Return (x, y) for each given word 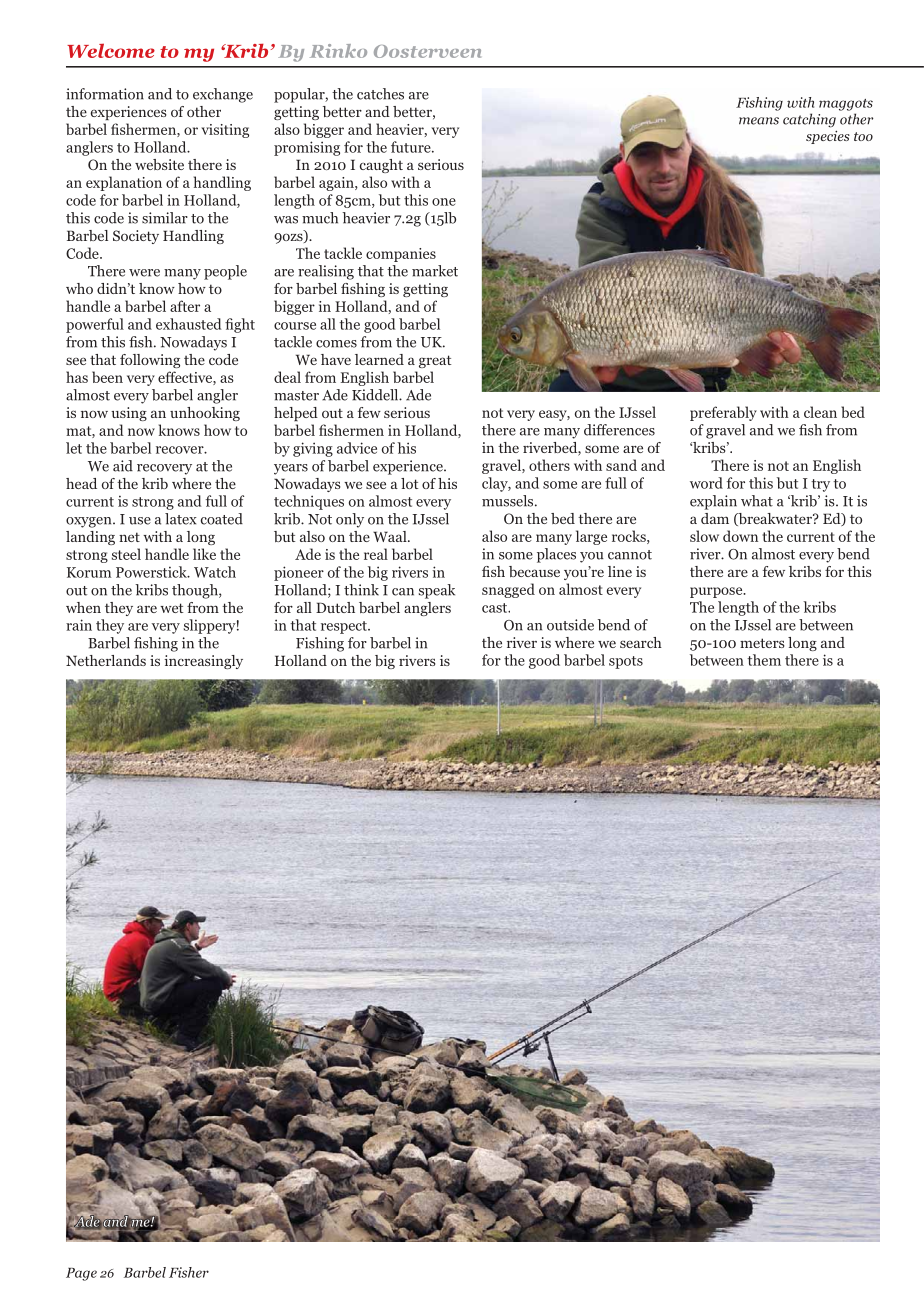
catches (380, 94)
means (759, 121)
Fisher (189, 1272)
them (764, 660)
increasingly (204, 662)
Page (81, 1274)
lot (409, 483)
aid (123, 466)
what (757, 501)
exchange (223, 95)
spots (626, 662)
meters (762, 643)
